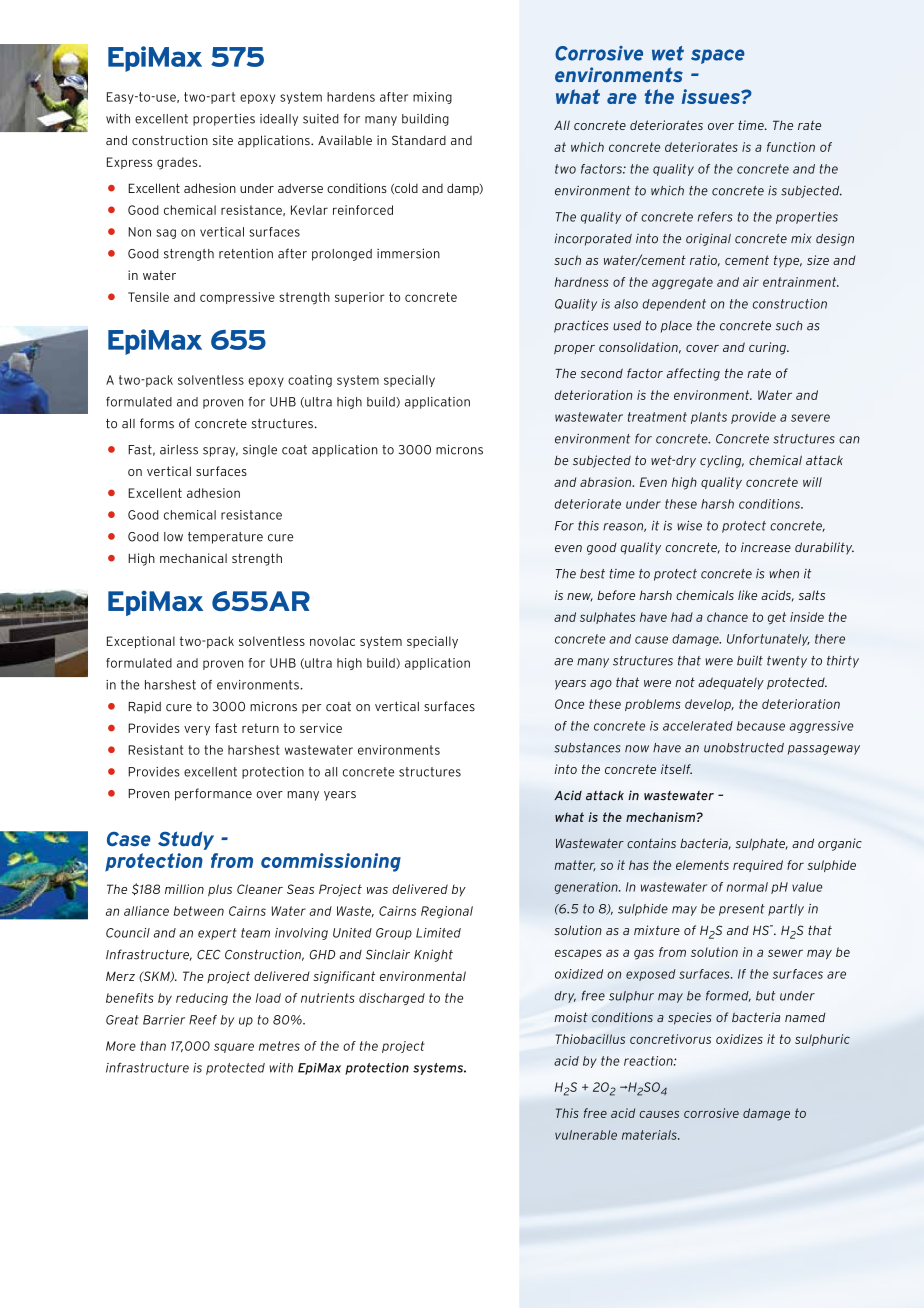  What do you see at coordinates (186, 840) in the image?
I see `Study` at bounding box center [186, 840].
